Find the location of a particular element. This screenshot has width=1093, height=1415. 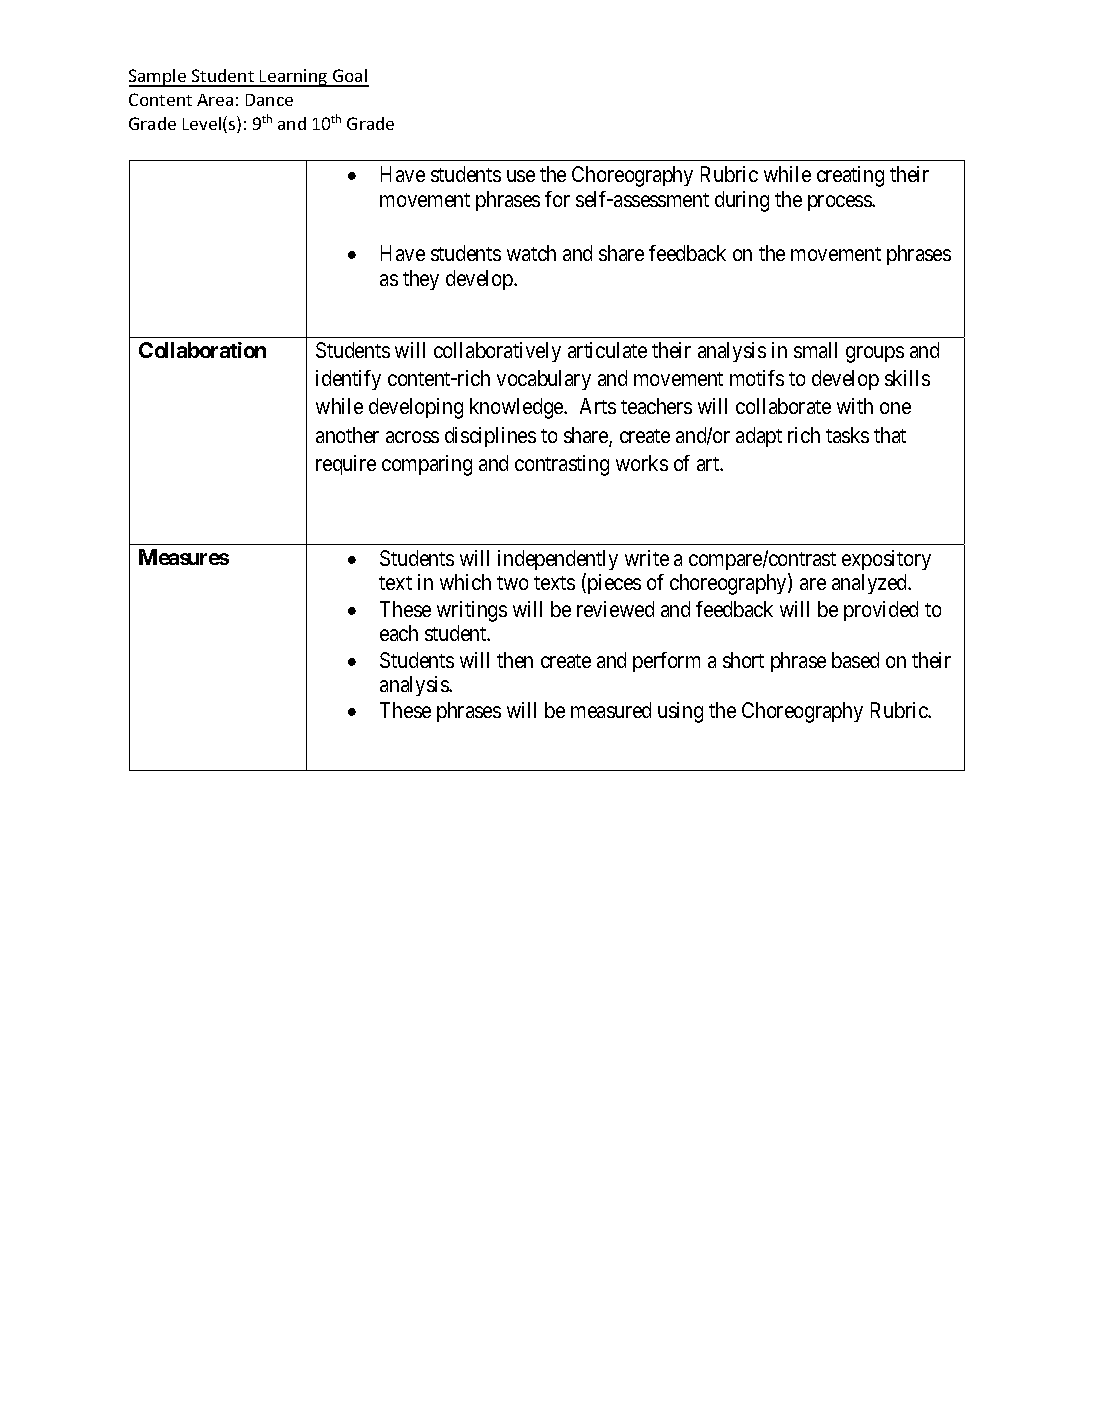

identify is located at coordinates (348, 380).
